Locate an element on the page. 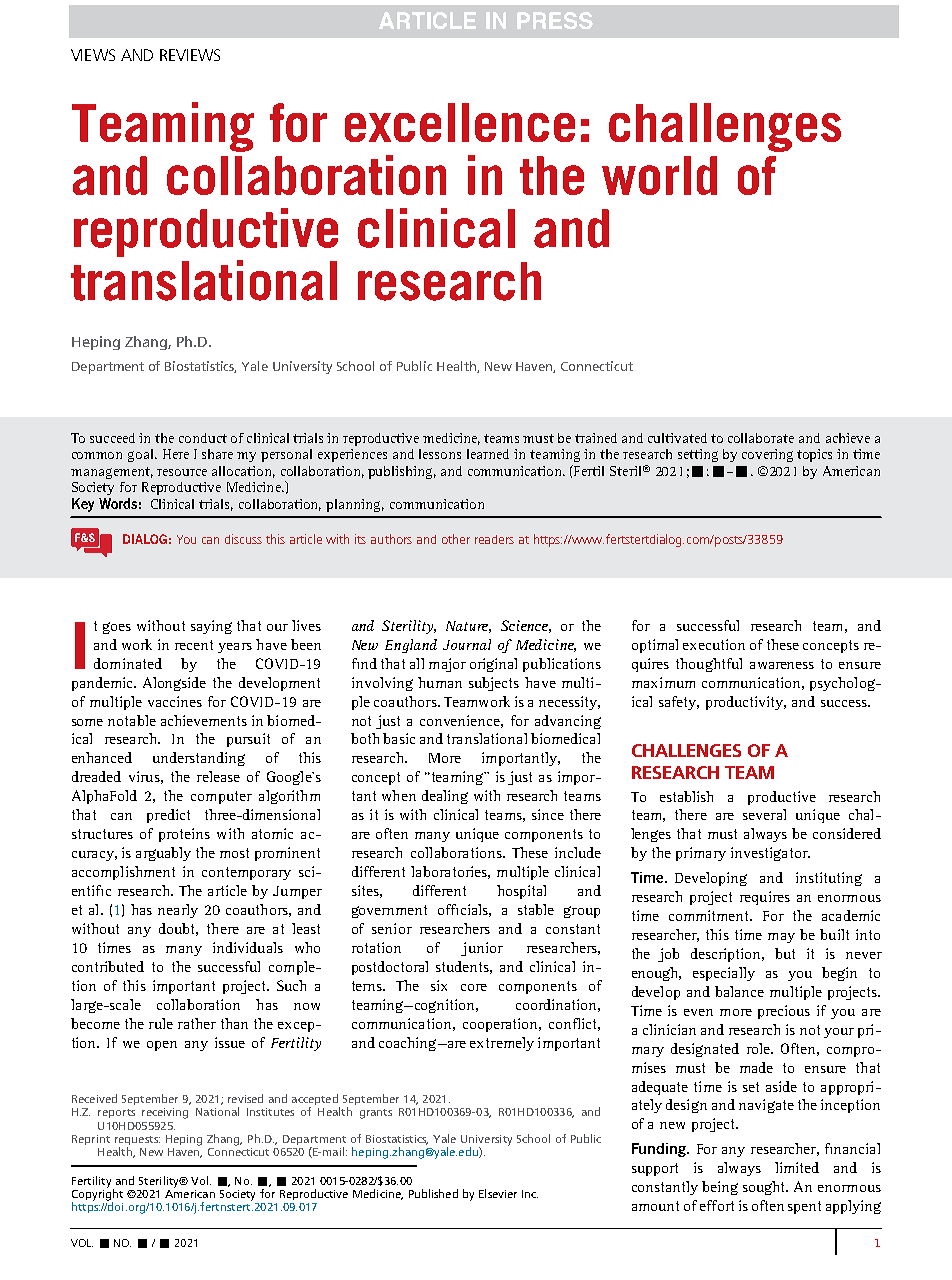 The height and width of the document is (1280, 952). investigator is located at coordinates (770, 854).
